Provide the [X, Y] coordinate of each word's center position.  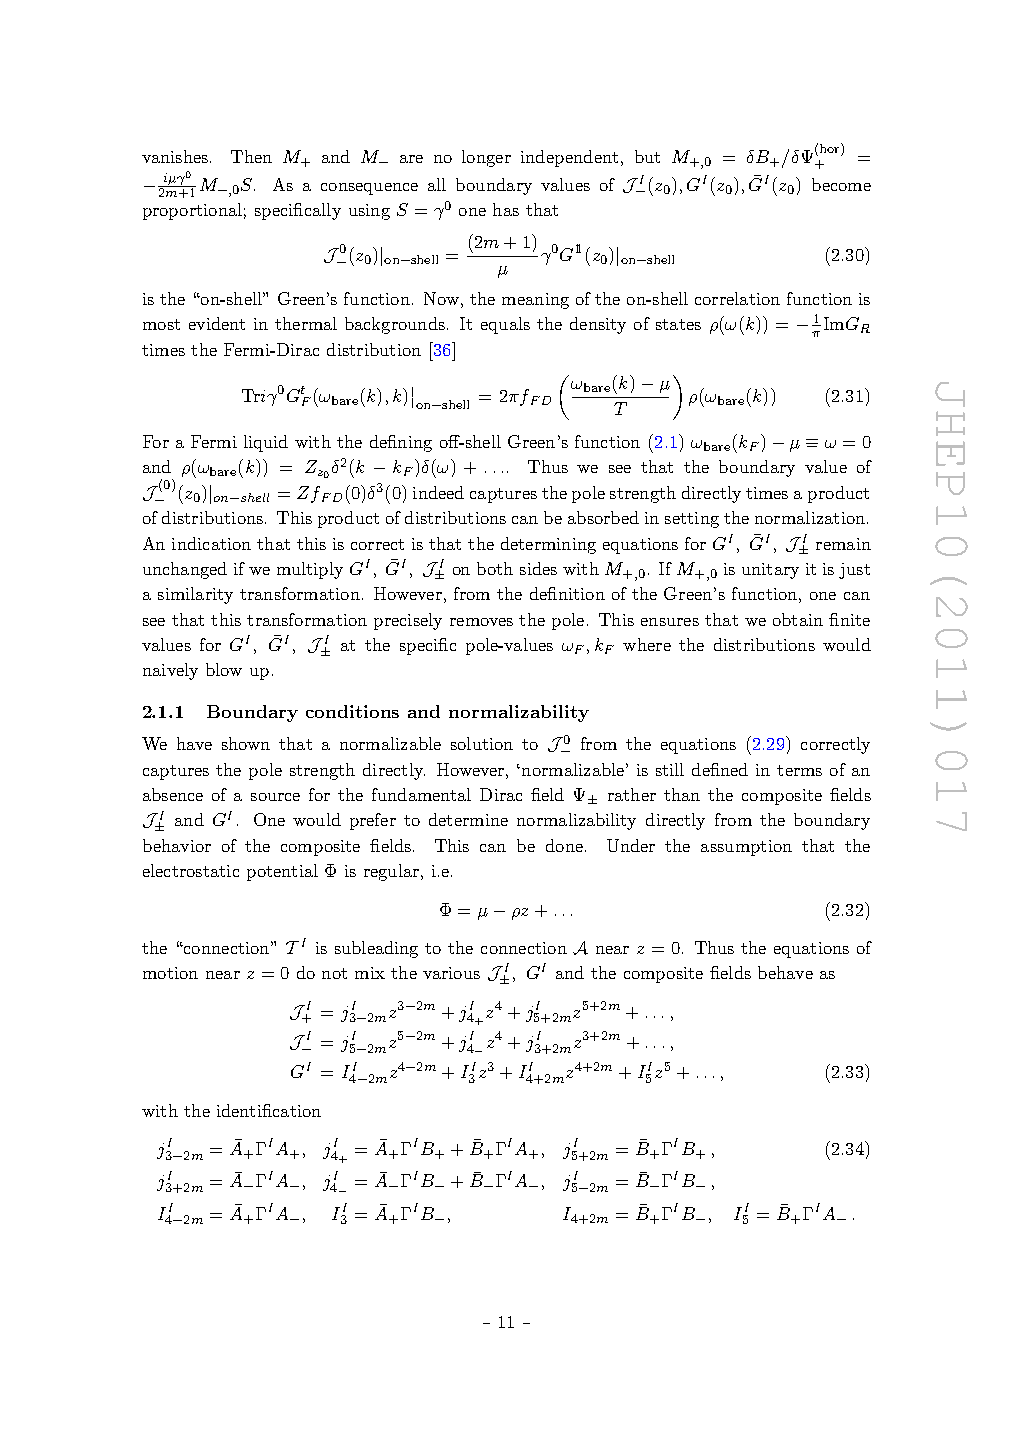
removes [481, 622]
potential [282, 872]
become [841, 184]
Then [251, 156]
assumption [746, 848]
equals [505, 325]
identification [269, 1110]
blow [224, 669]
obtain [798, 619]
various [451, 973]
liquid [266, 443]
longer [486, 158]
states [678, 324]
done [564, 845]
